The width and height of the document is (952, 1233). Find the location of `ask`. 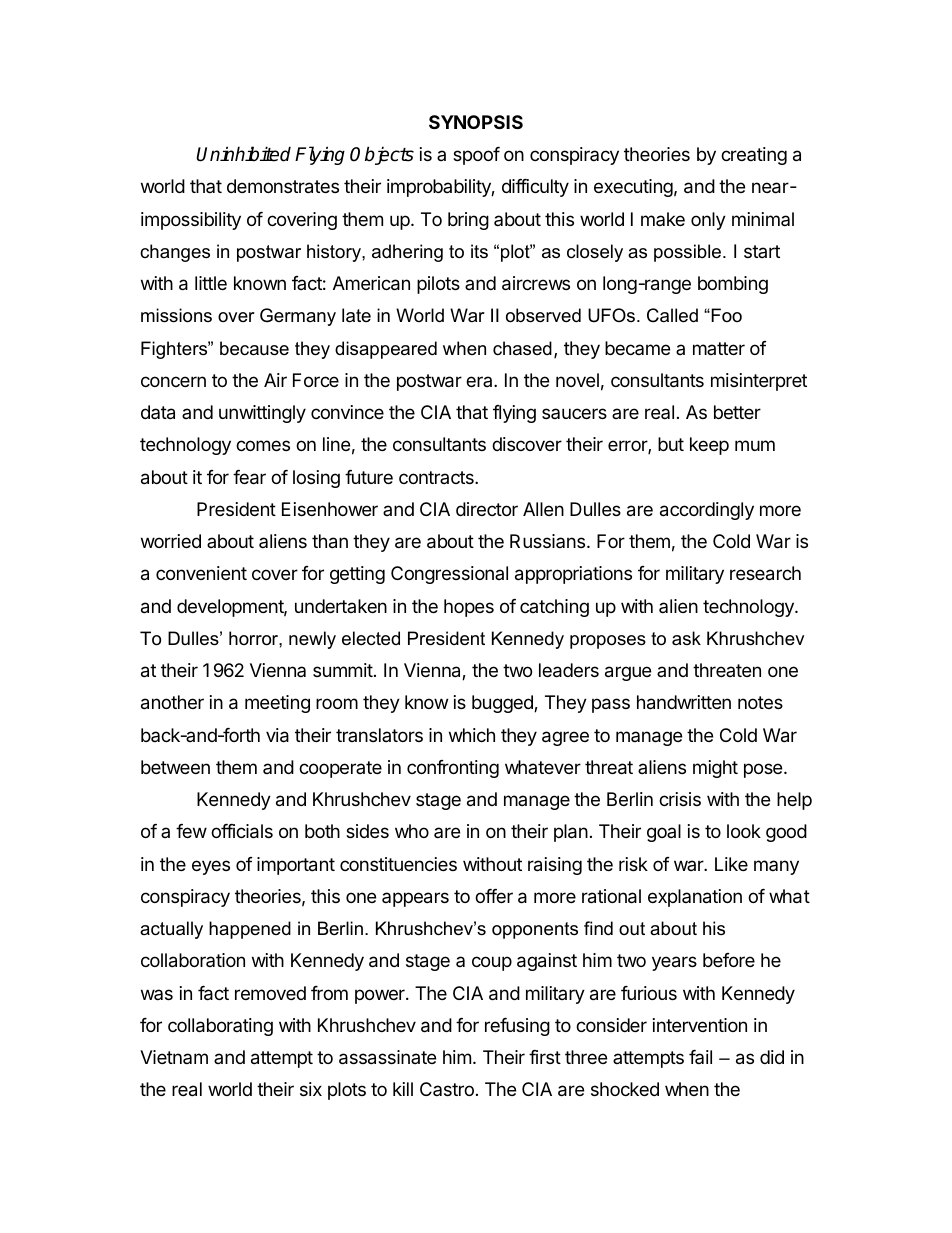

ask is located at coordinates (686, 638).
